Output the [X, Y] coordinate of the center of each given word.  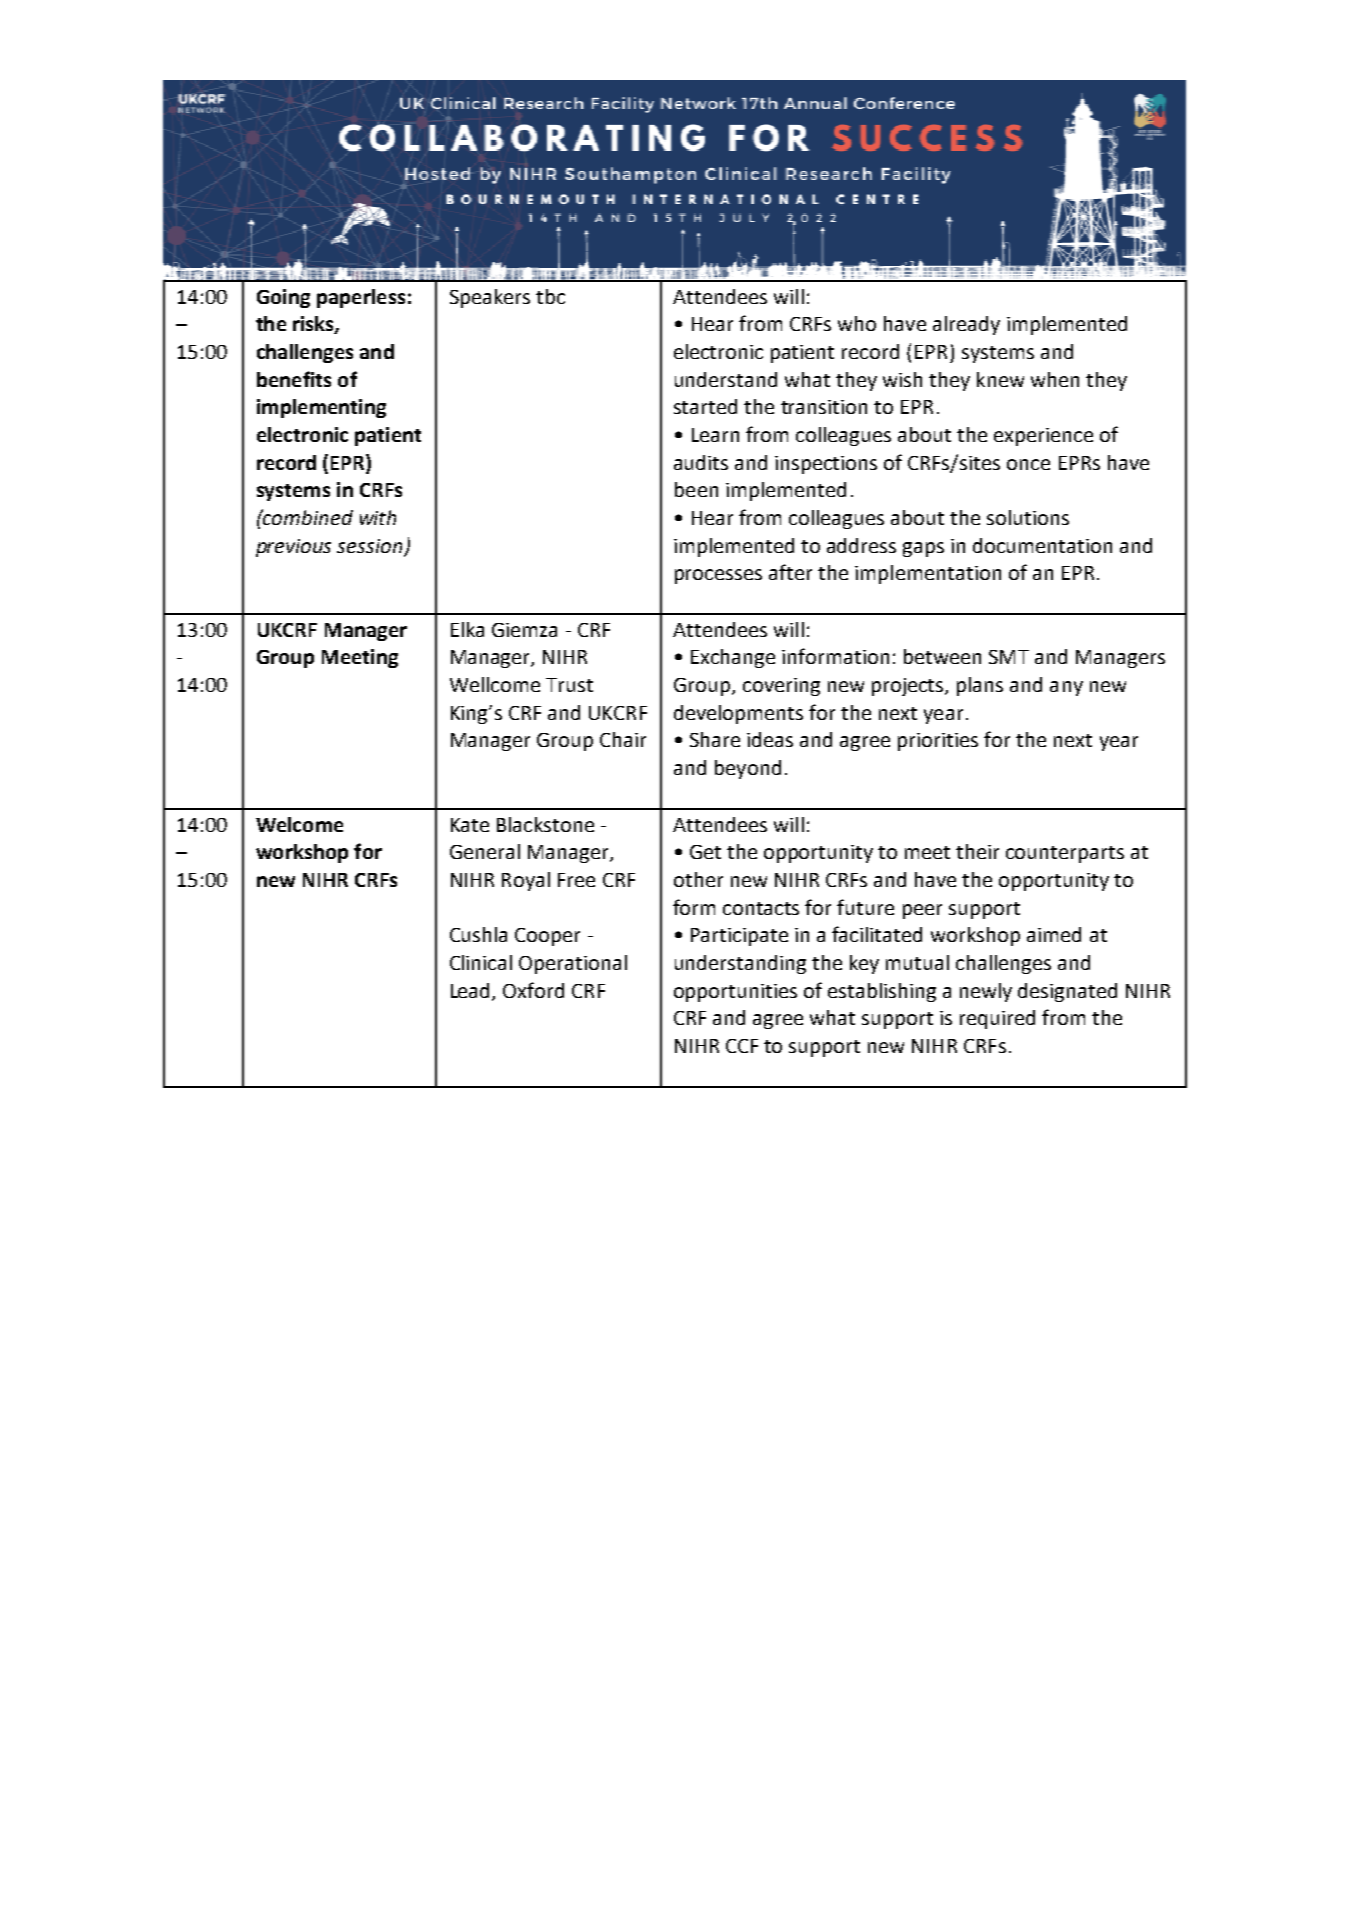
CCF [742, 1046]
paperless [361, 298]
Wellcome [495, 684]
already [966, 325]
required [997, 1019]
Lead [472, 991]
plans [980, 686]
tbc [550, 296]
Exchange [733, 658]
